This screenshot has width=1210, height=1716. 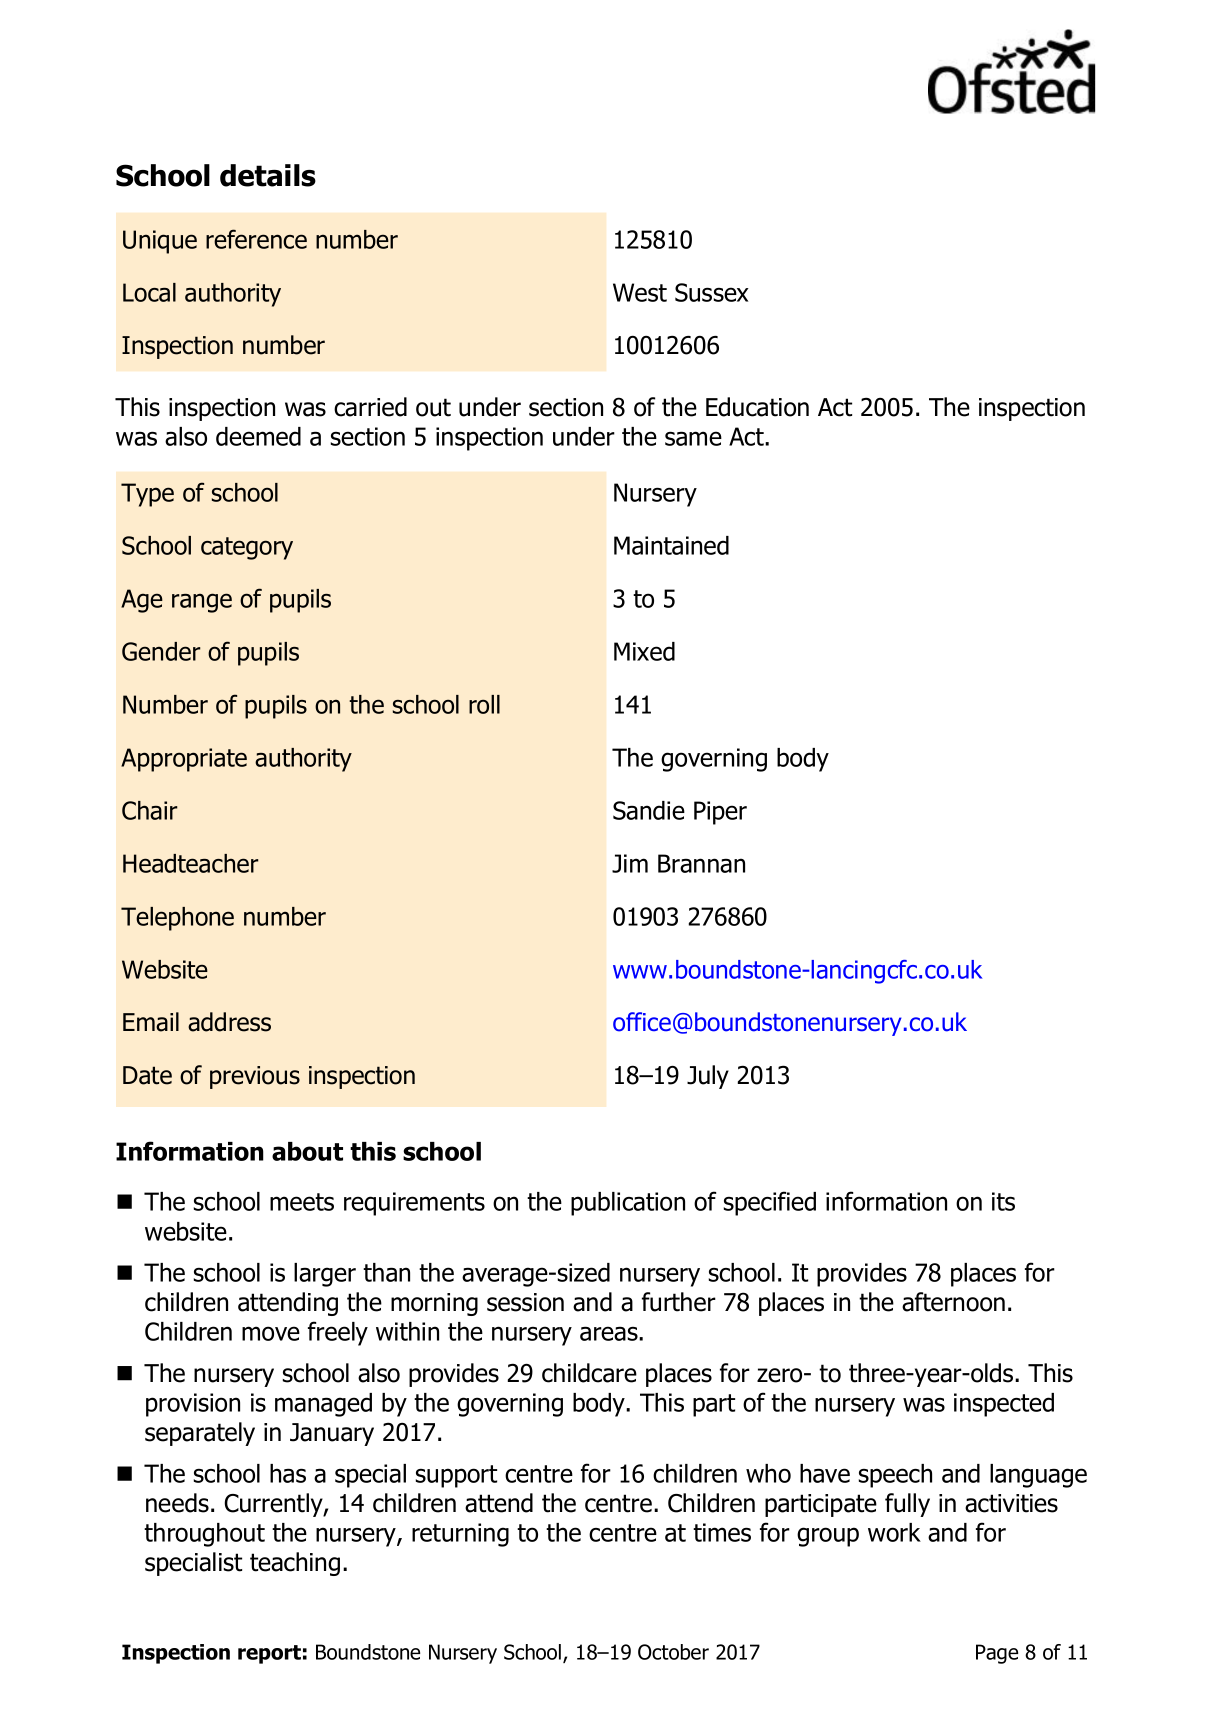 What do you see at coordinates (630, 863) in the screenshot?
I see `Jim` at bounding box center [630, 863].
